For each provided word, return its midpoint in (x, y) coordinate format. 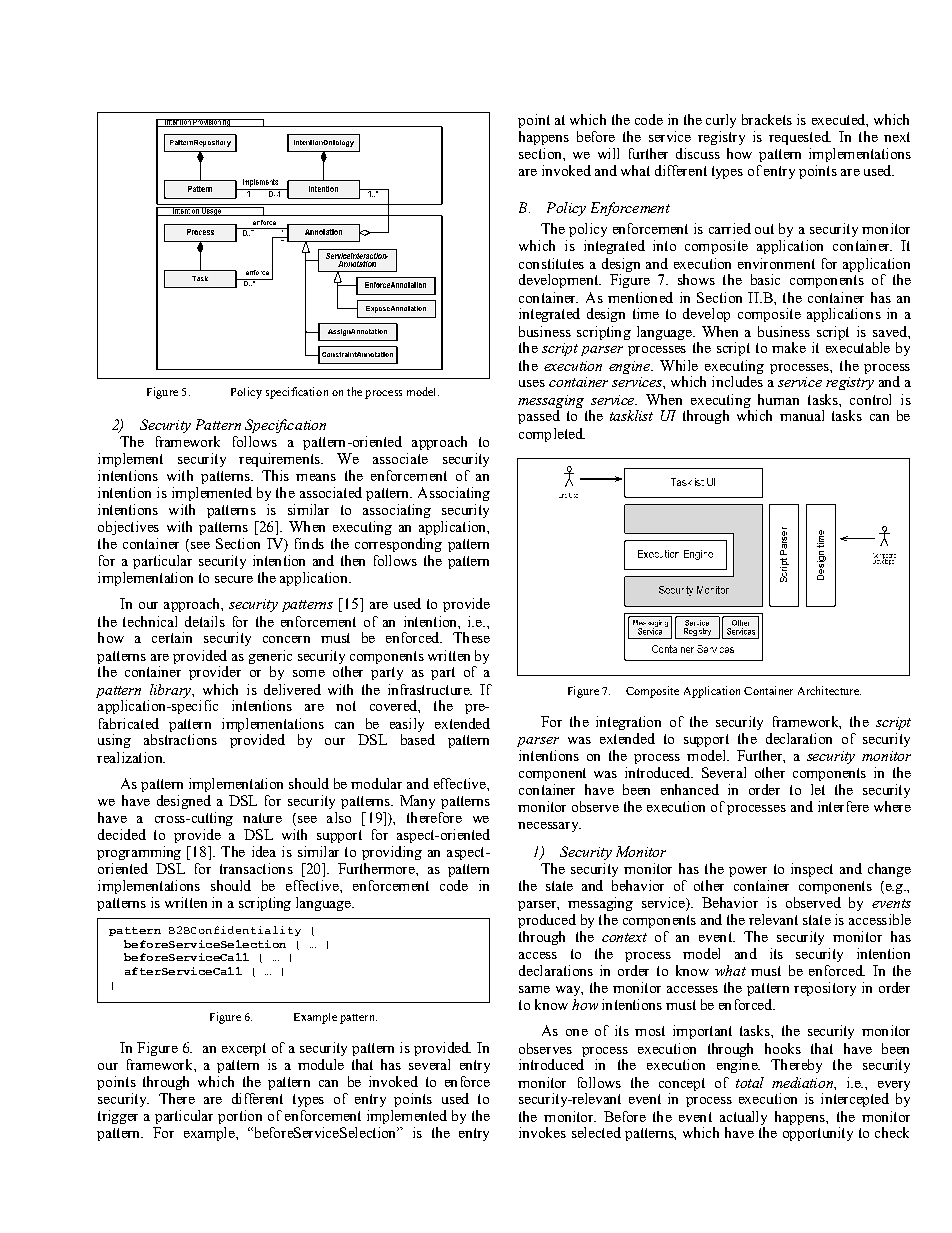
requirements (280, 460)
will (608, 153)
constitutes (551, 263)
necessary (549, 827)
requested (800, 138)
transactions (256, 868)
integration (628, 723)
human (778, 399)
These (471, 637)
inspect (812, 870)
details (205, 621)
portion (240, 1117)
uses (532, 383)
